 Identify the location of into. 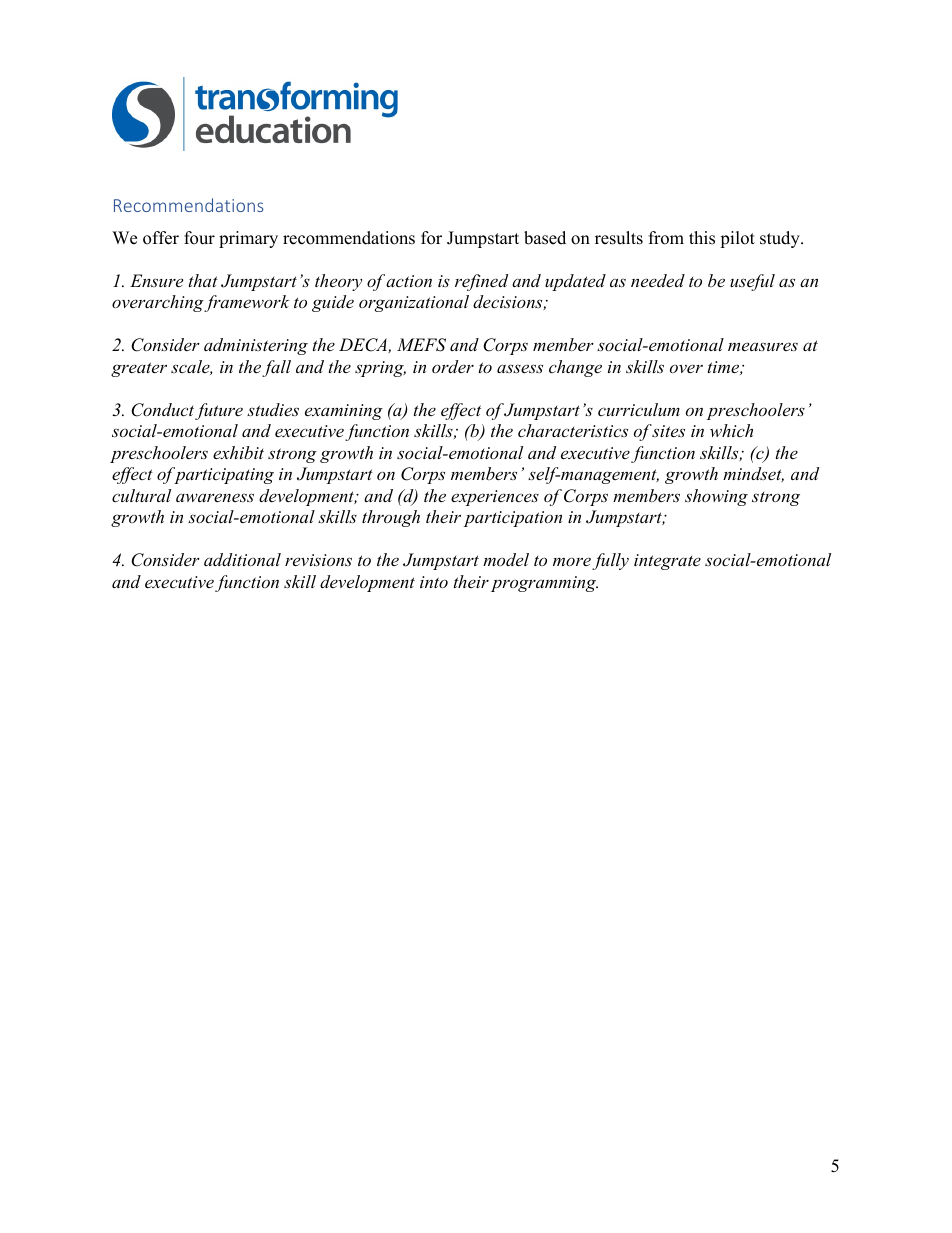
(434, 582).
